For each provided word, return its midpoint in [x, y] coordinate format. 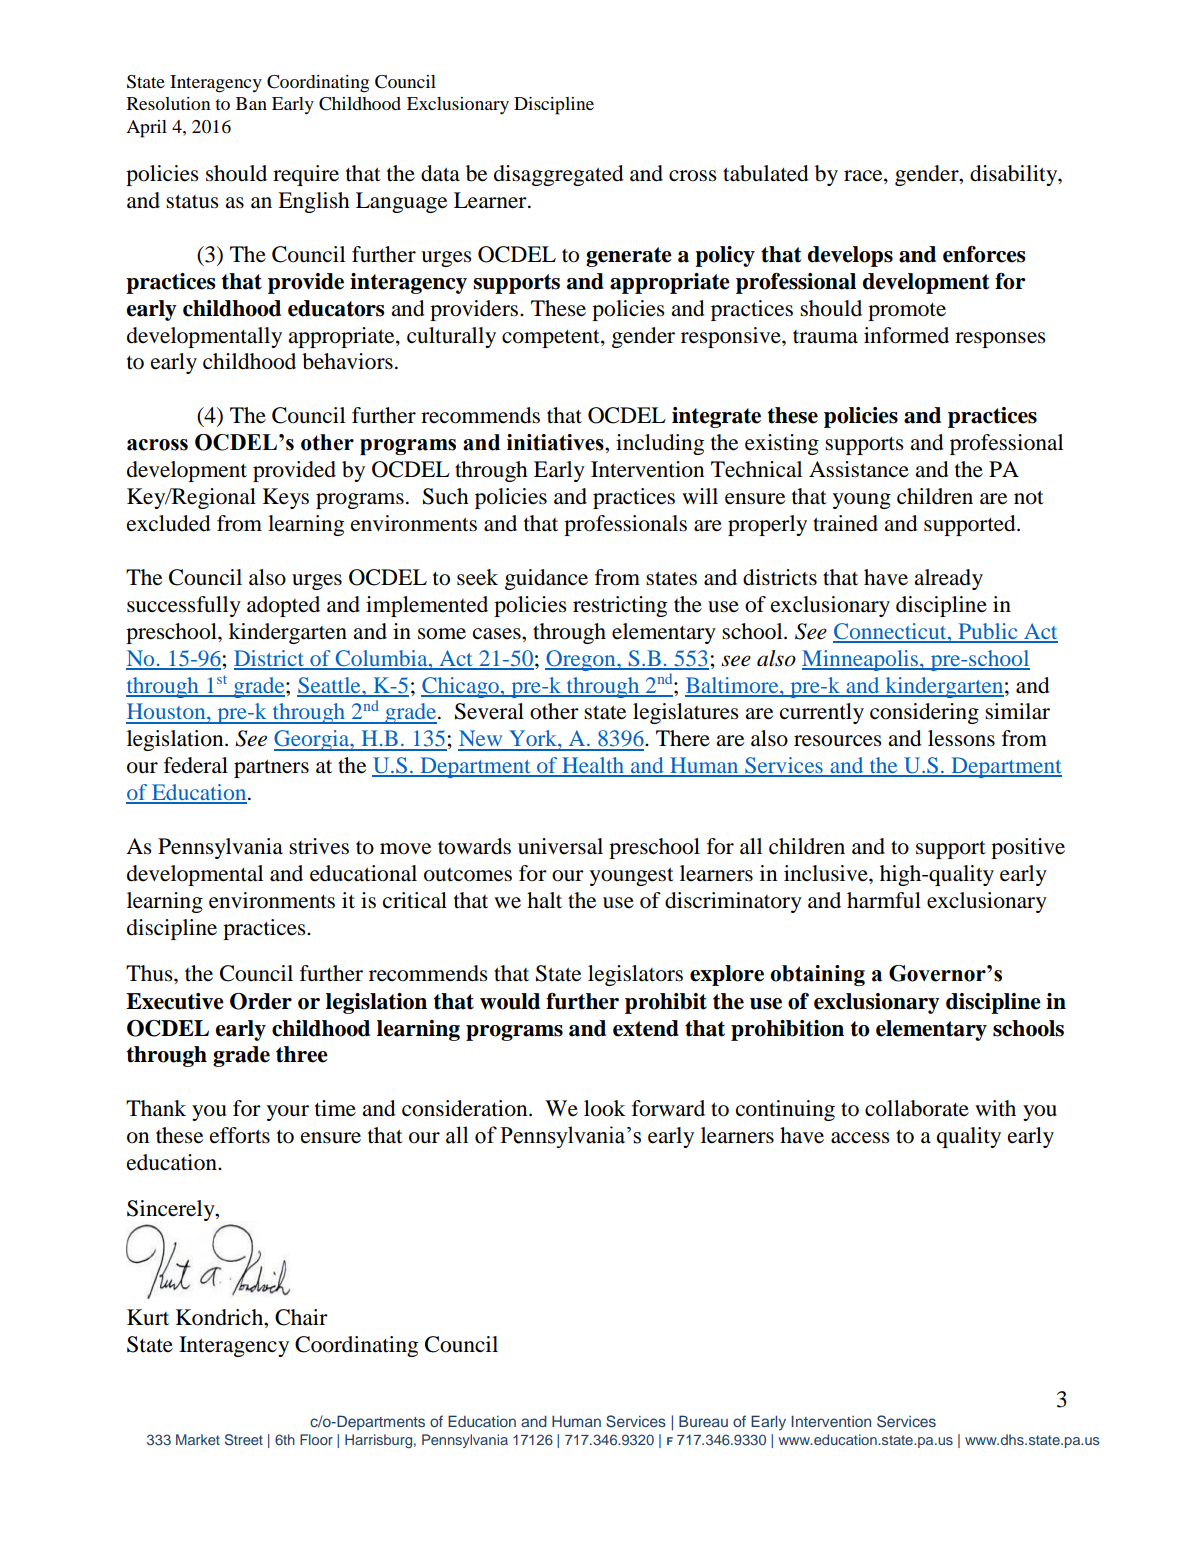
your [288, 1113]
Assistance [859, 469]
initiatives [556, 442]
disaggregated [559, 175]
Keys [286, 498]
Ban [251, 103]
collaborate [917, 1108]
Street [244, 1440]
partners [271, 768]
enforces [984, 254]
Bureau [703, 1421]
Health [593, 766]
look [605, 1108]
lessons [961, 738]
